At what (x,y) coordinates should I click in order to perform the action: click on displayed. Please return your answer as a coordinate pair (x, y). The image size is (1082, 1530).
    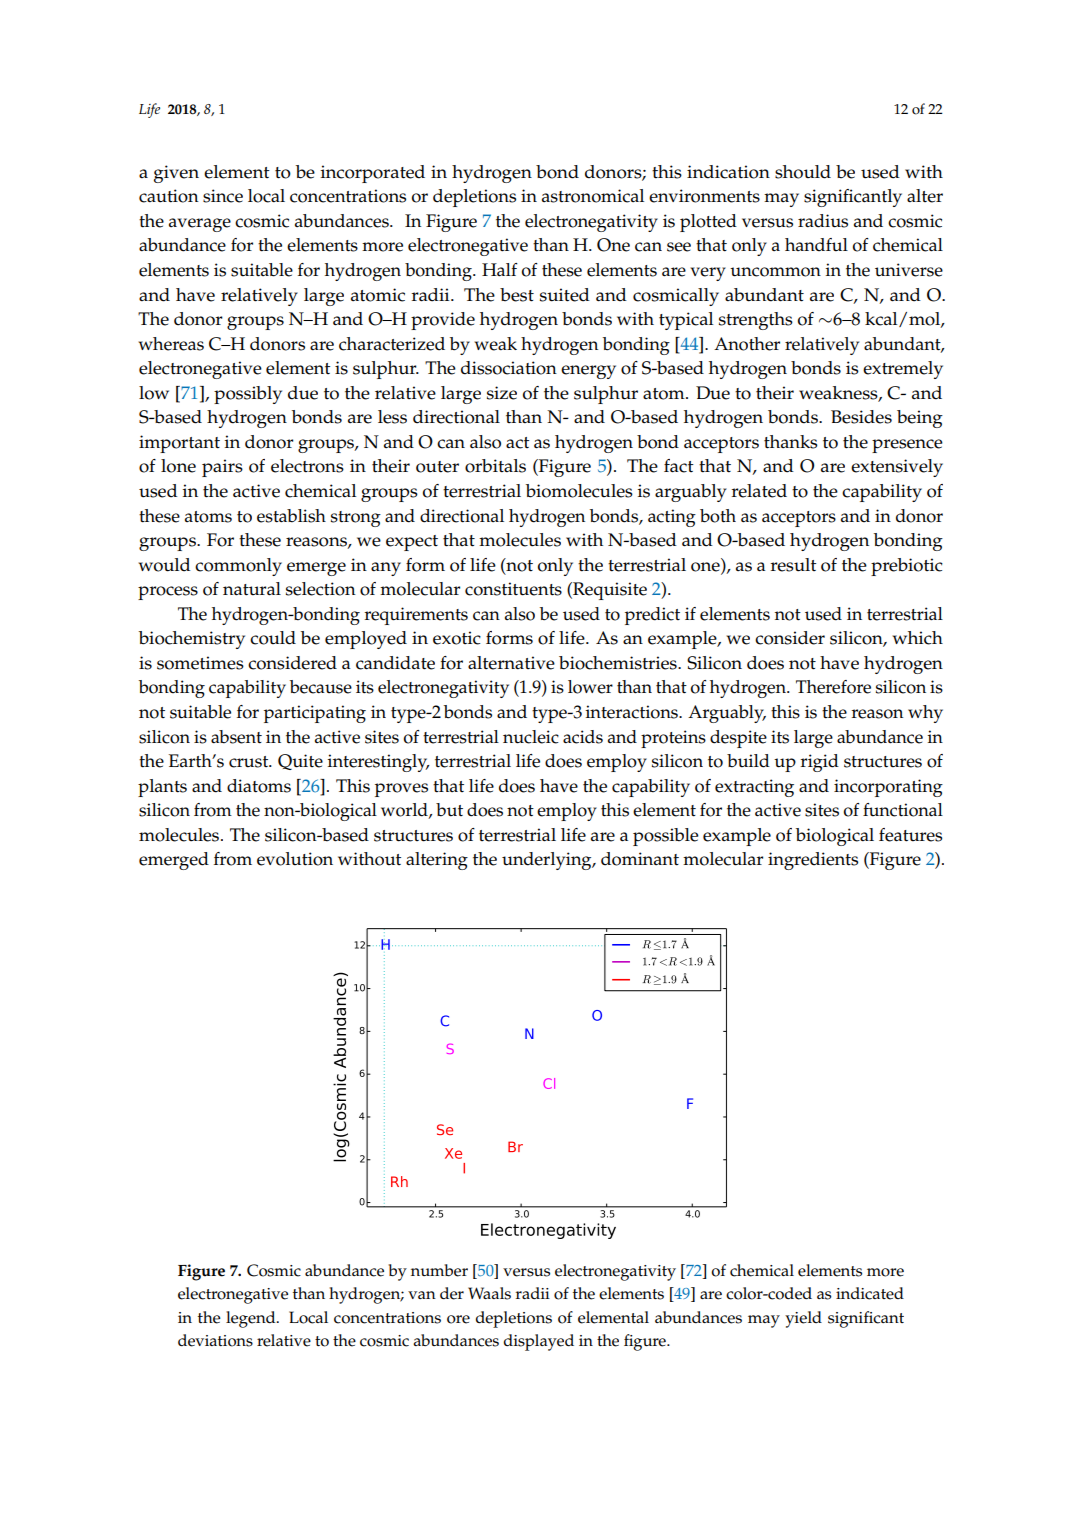
    Looking at the image, I should click on (538, 1342).
